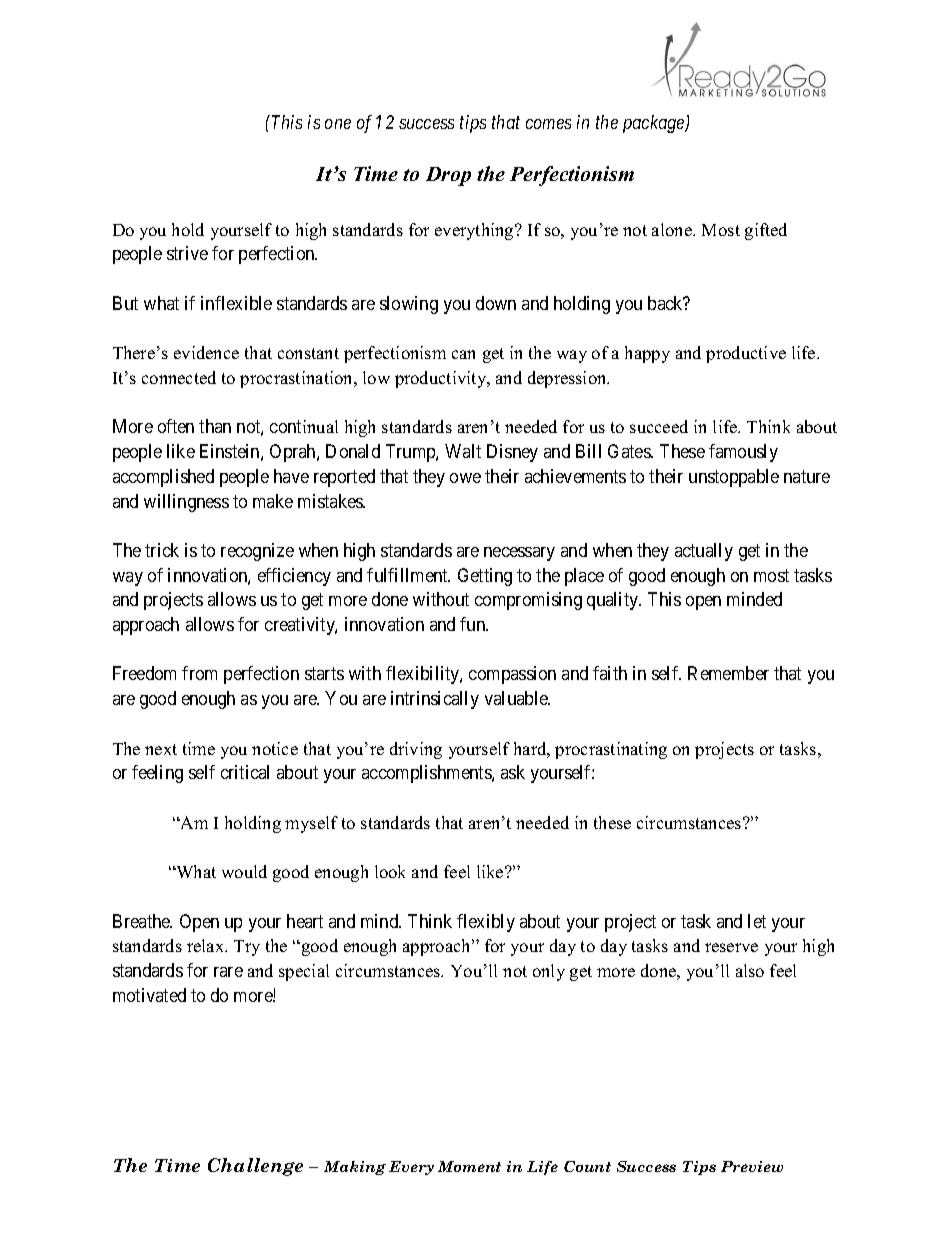 This screenshot has width=952, height=1233. What do you see at coordinates (704, 552) in the screenshot?
I see `actually` at bounding box center [704, 552].
